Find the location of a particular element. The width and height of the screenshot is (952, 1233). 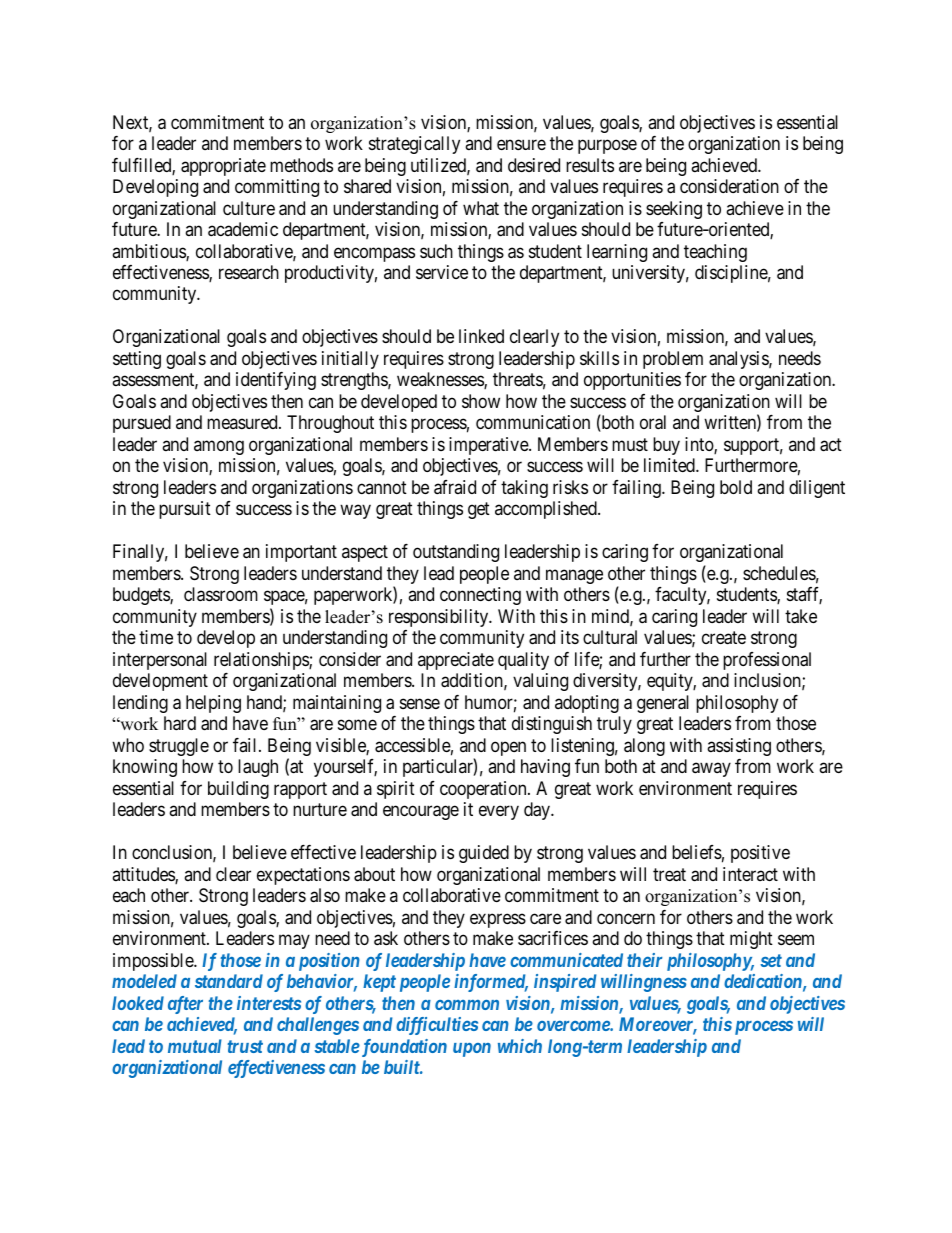

attitudes is located at coordinates (144, 875).
